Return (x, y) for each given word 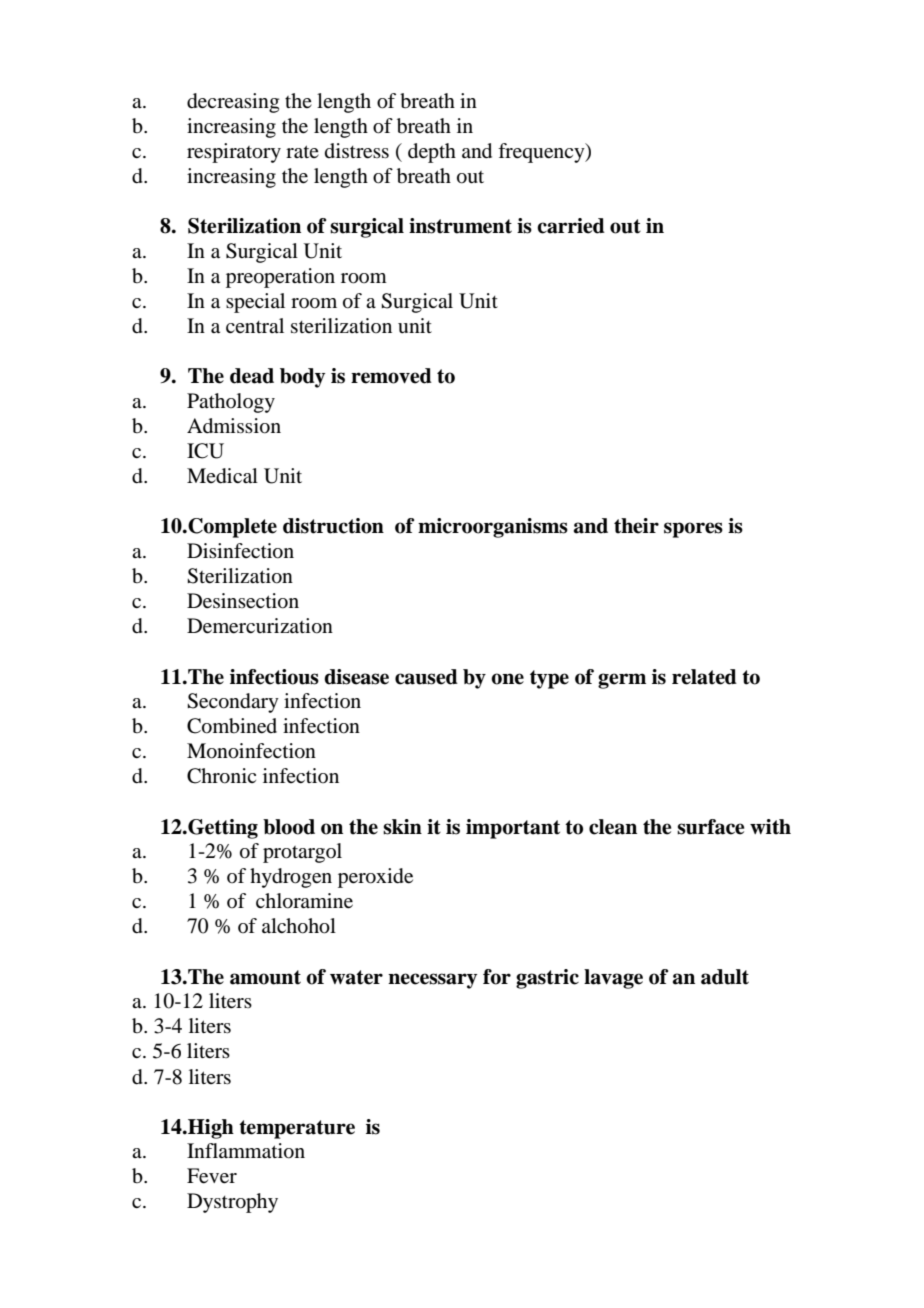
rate (302, 152)
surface (710, 827)
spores (693, 530)
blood (289, 827)
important (513, 829)
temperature (297, 1129)
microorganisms (493, 528)
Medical (222, 476)
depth (432, 153)
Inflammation (246, 1151)
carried (571, 226)
